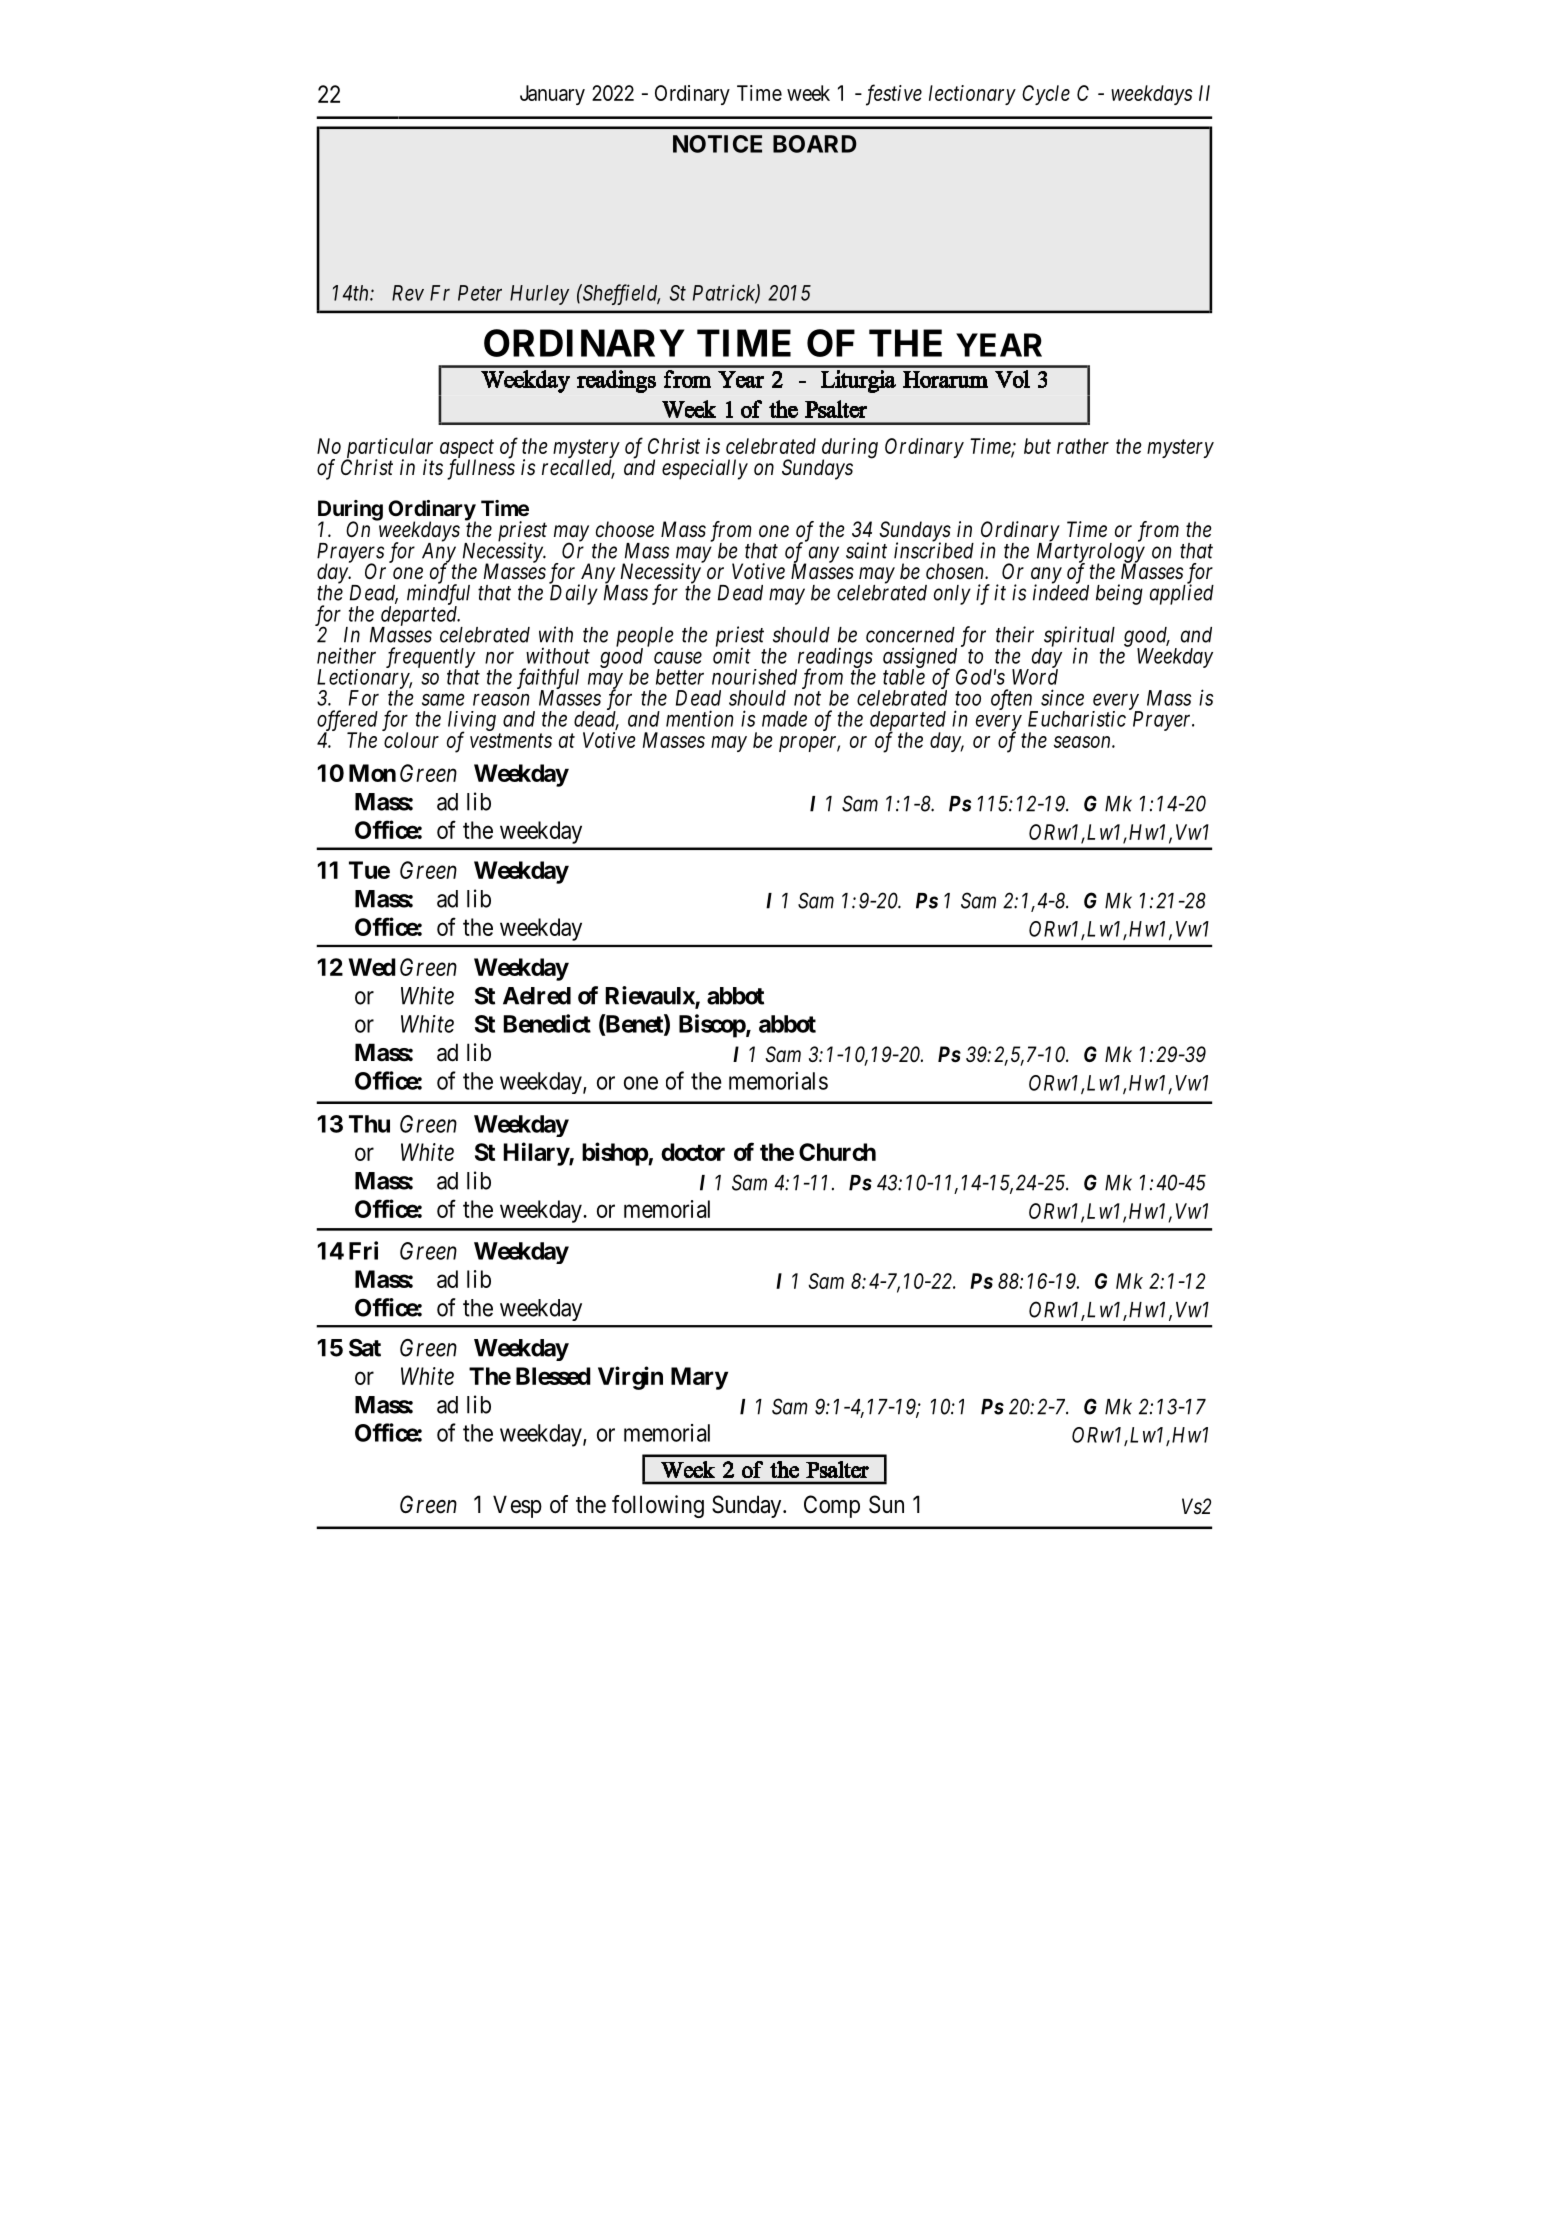 The width and height of the image is (1566, 2216). What do you see at coordinates (553, 1376) in the image?
I see `Blessed` at bounding box center [553, 1376].
